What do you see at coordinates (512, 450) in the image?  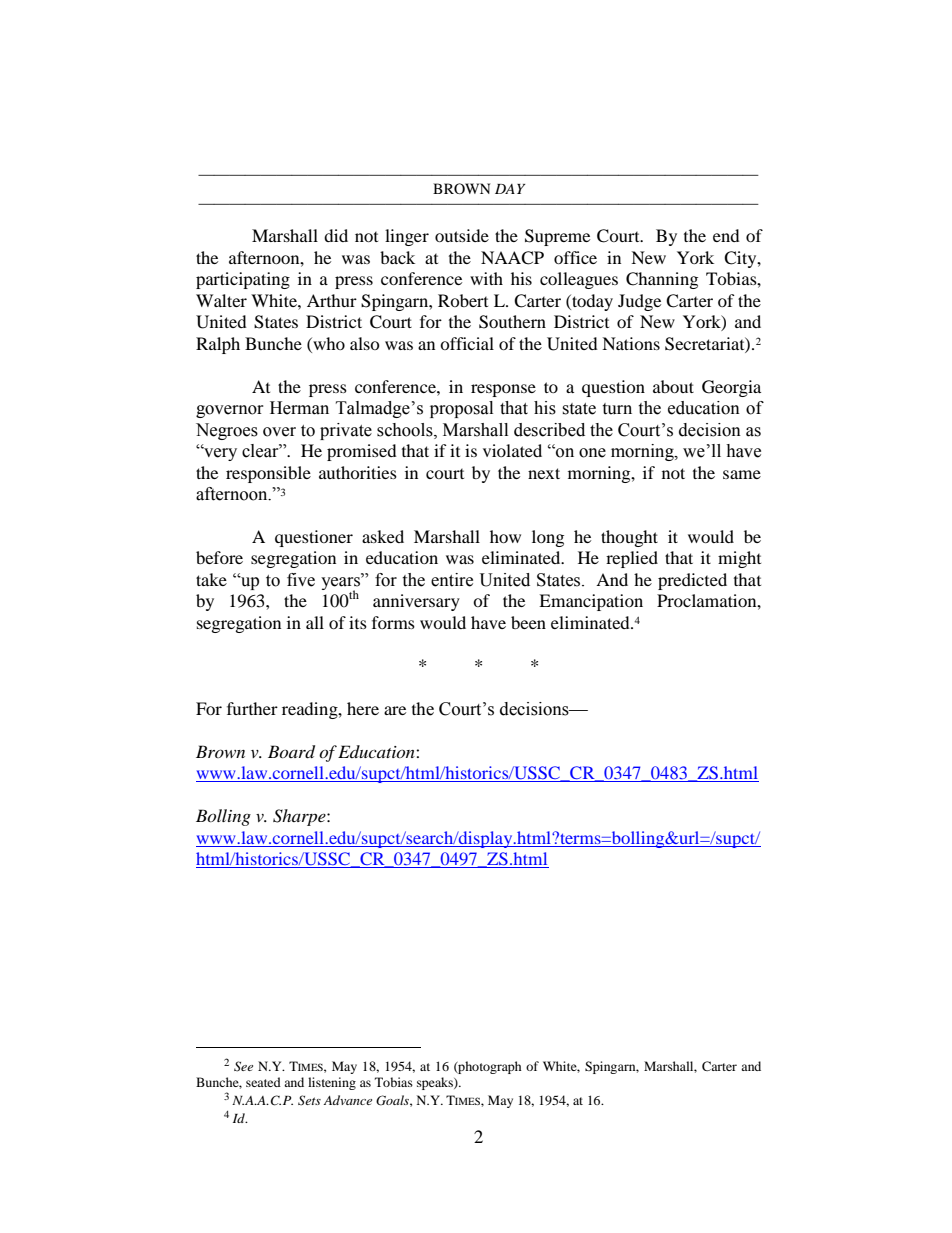 I see `violated` at bounding box center [512, 450].
